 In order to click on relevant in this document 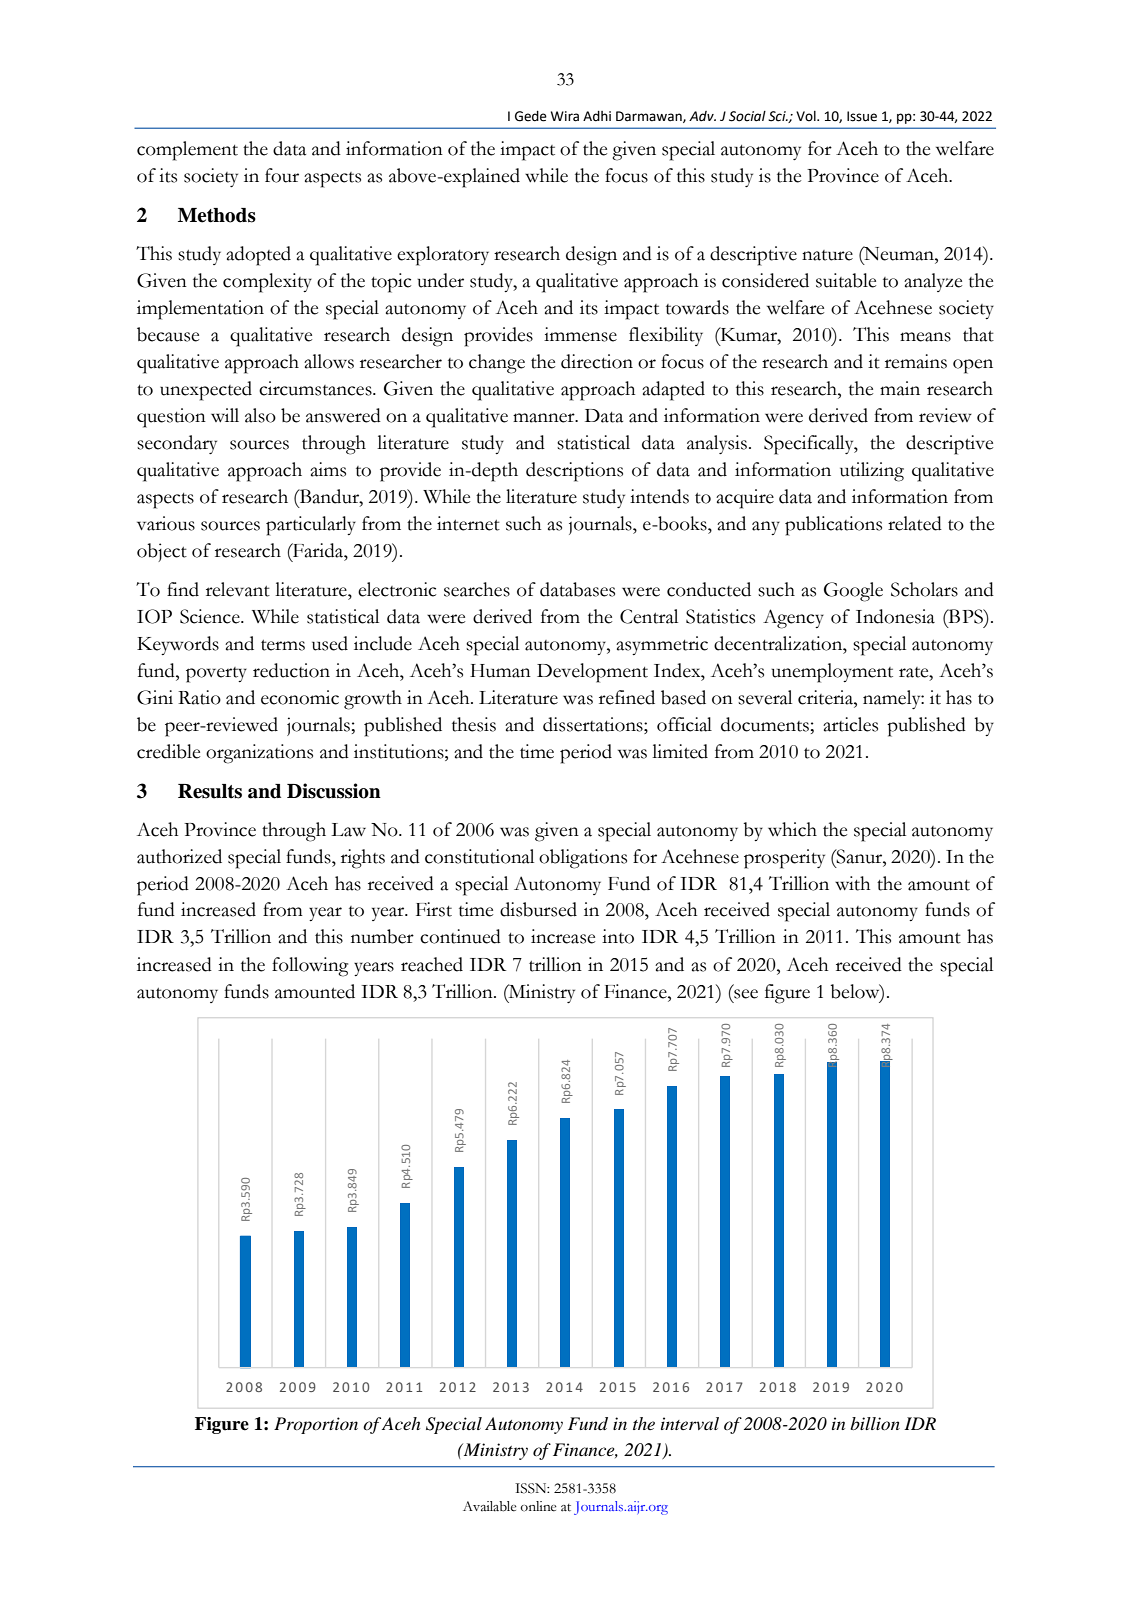, I will do `click(238, 589)`.
